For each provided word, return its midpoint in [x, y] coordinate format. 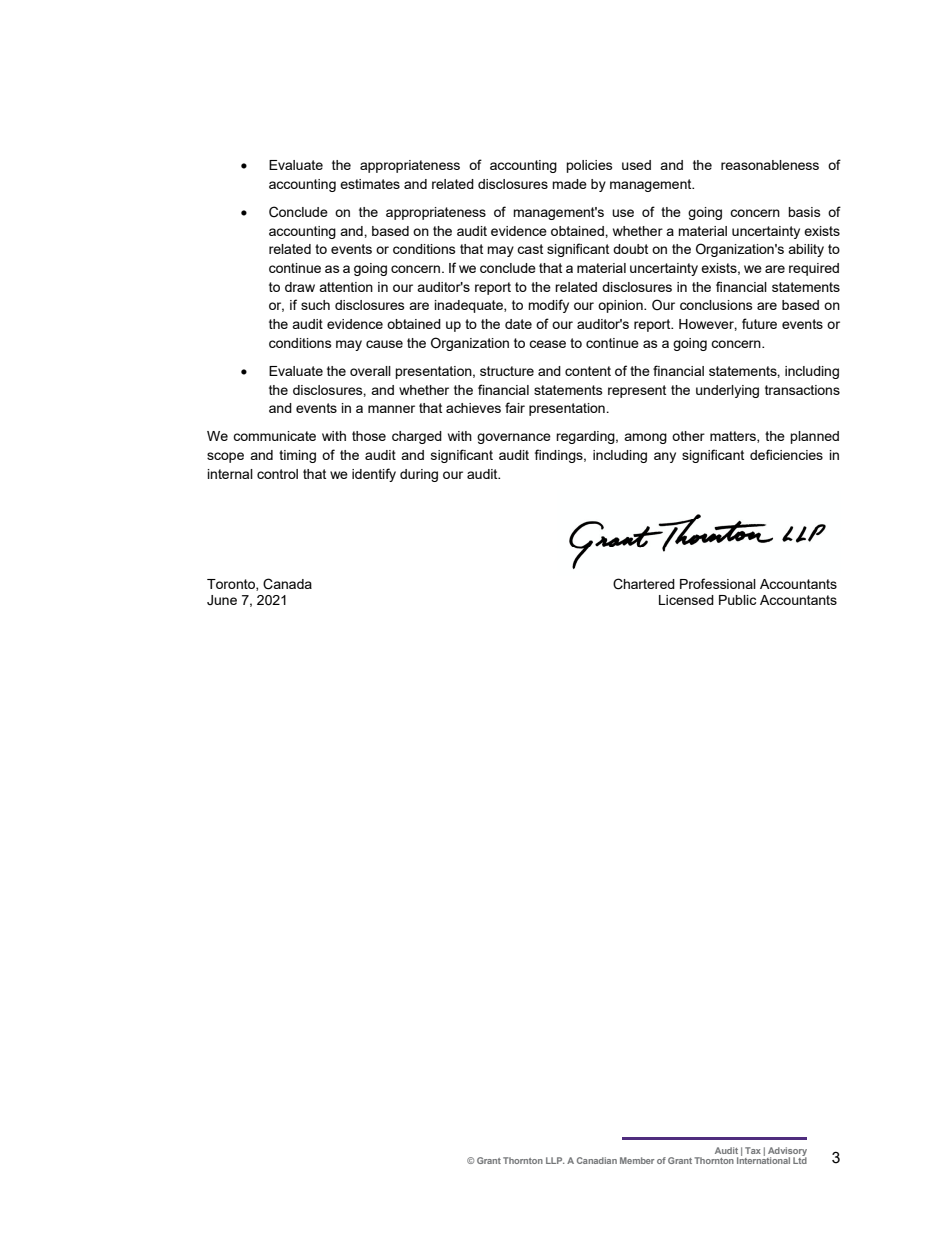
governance [514, 438]
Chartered [644, 584]
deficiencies [786, 454]
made [569, 184]
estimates [370, 184]
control [277, 474]
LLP [555, 1160]
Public [737, 600]
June [222, 600]
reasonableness [770, 165]
